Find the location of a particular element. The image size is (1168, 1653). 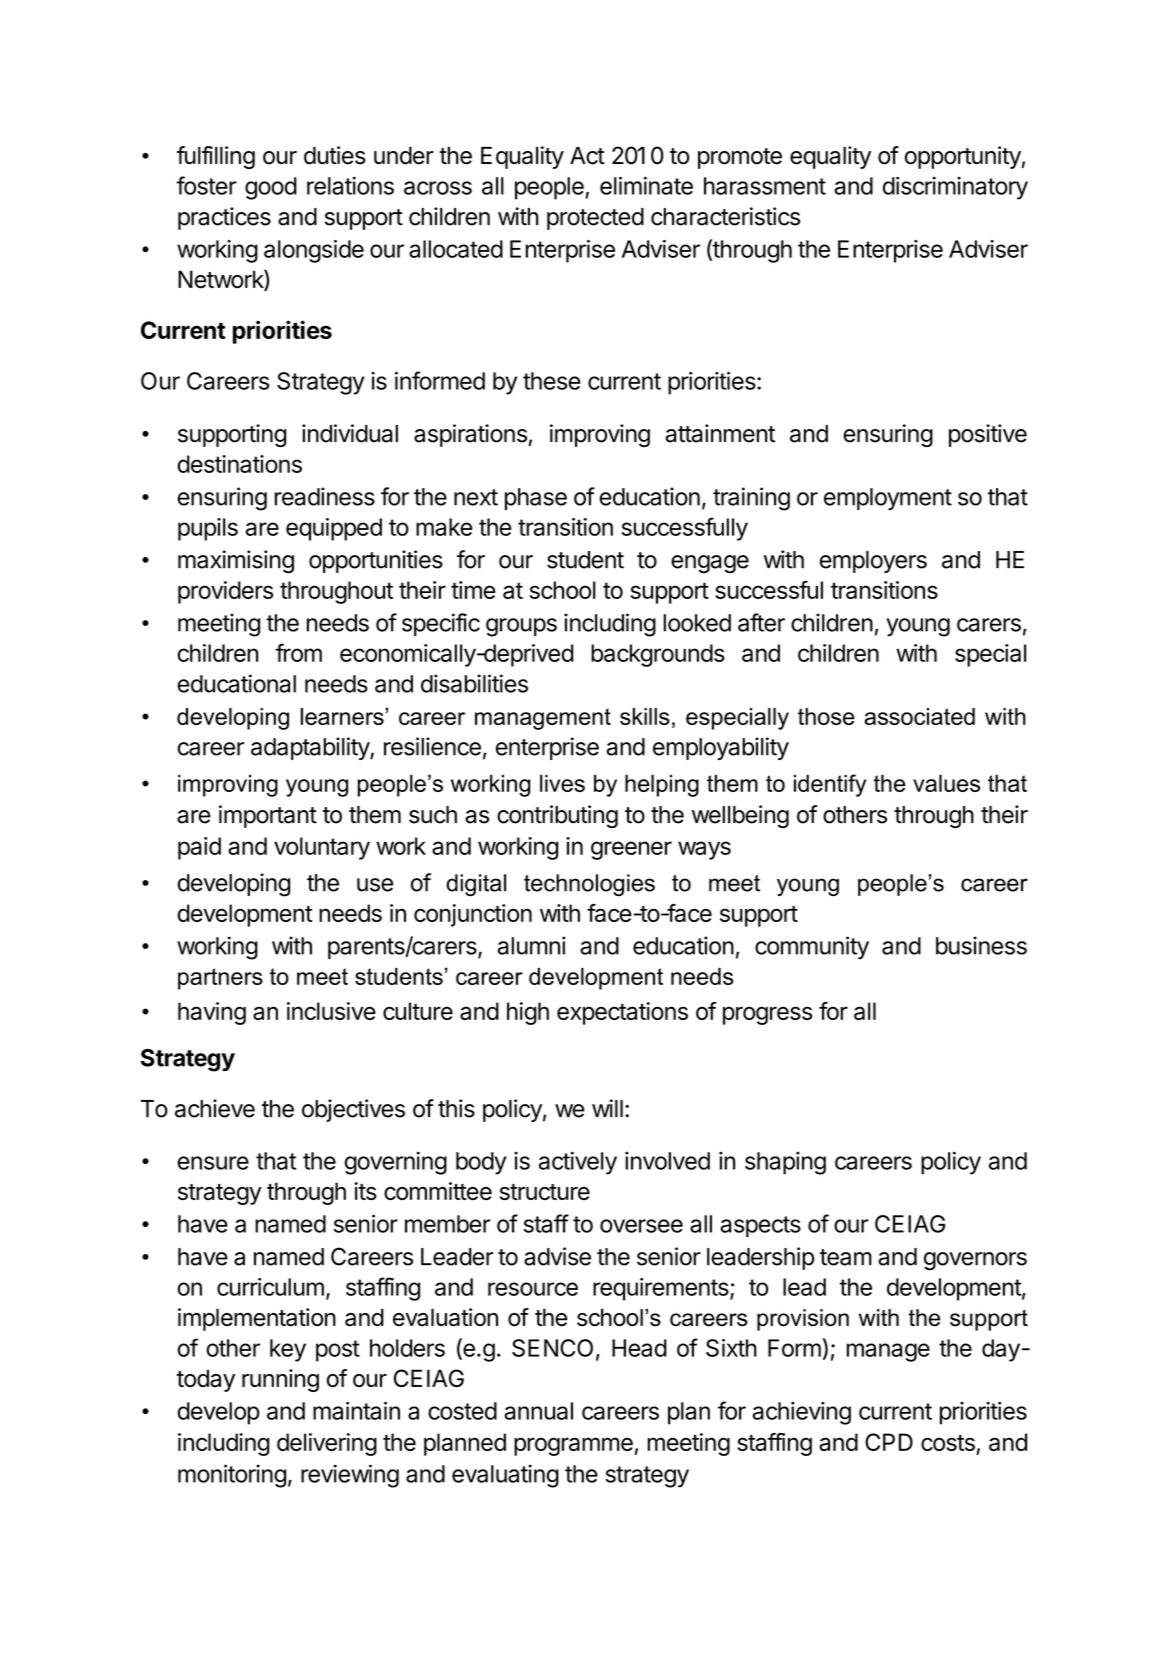

groups is located at coordinates (521, 627).
